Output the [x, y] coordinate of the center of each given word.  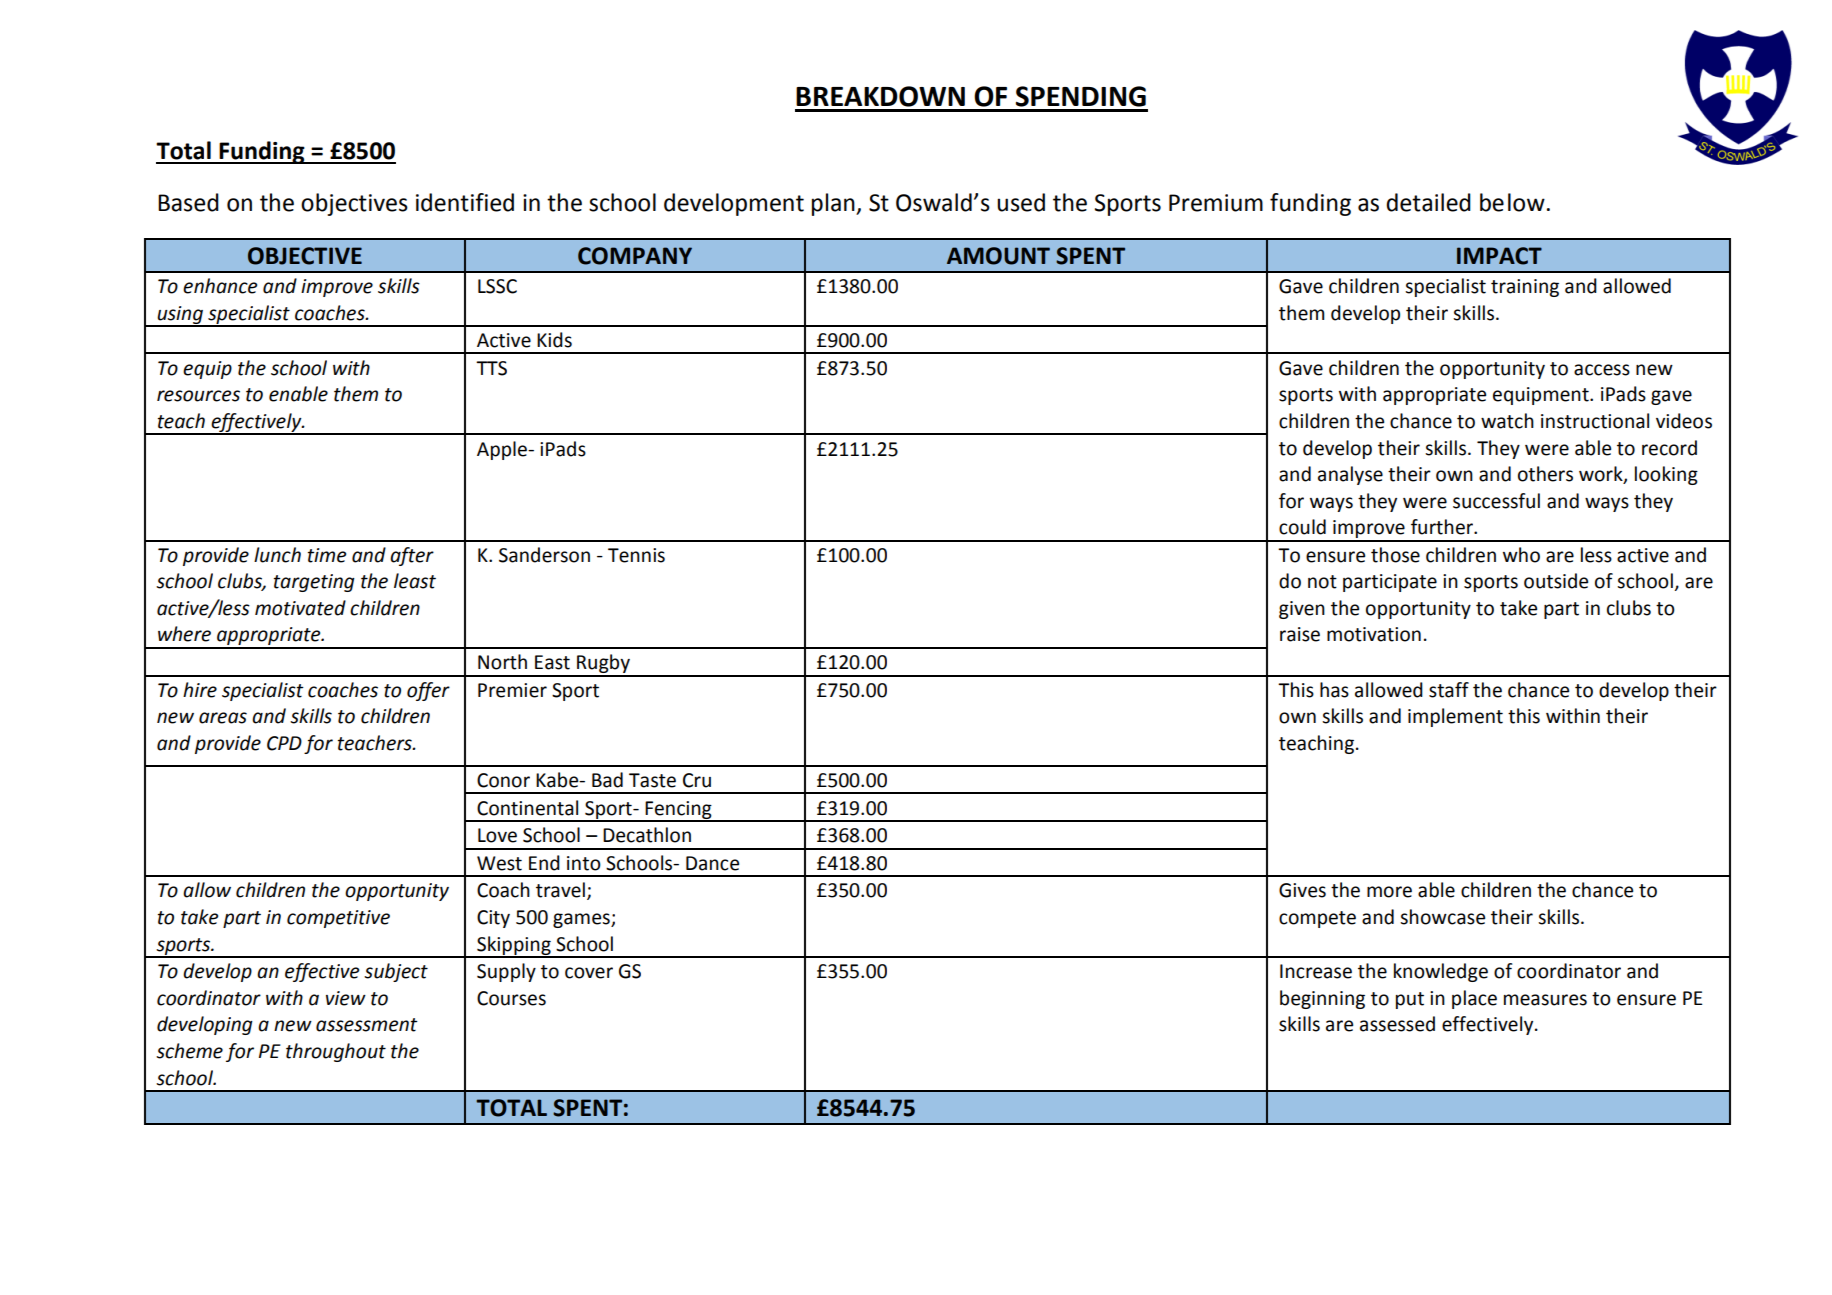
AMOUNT [998, 256]
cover [589, 973]
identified [465, 202]
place [1474, 999]
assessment [367, 1025]
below [1512, 202]
